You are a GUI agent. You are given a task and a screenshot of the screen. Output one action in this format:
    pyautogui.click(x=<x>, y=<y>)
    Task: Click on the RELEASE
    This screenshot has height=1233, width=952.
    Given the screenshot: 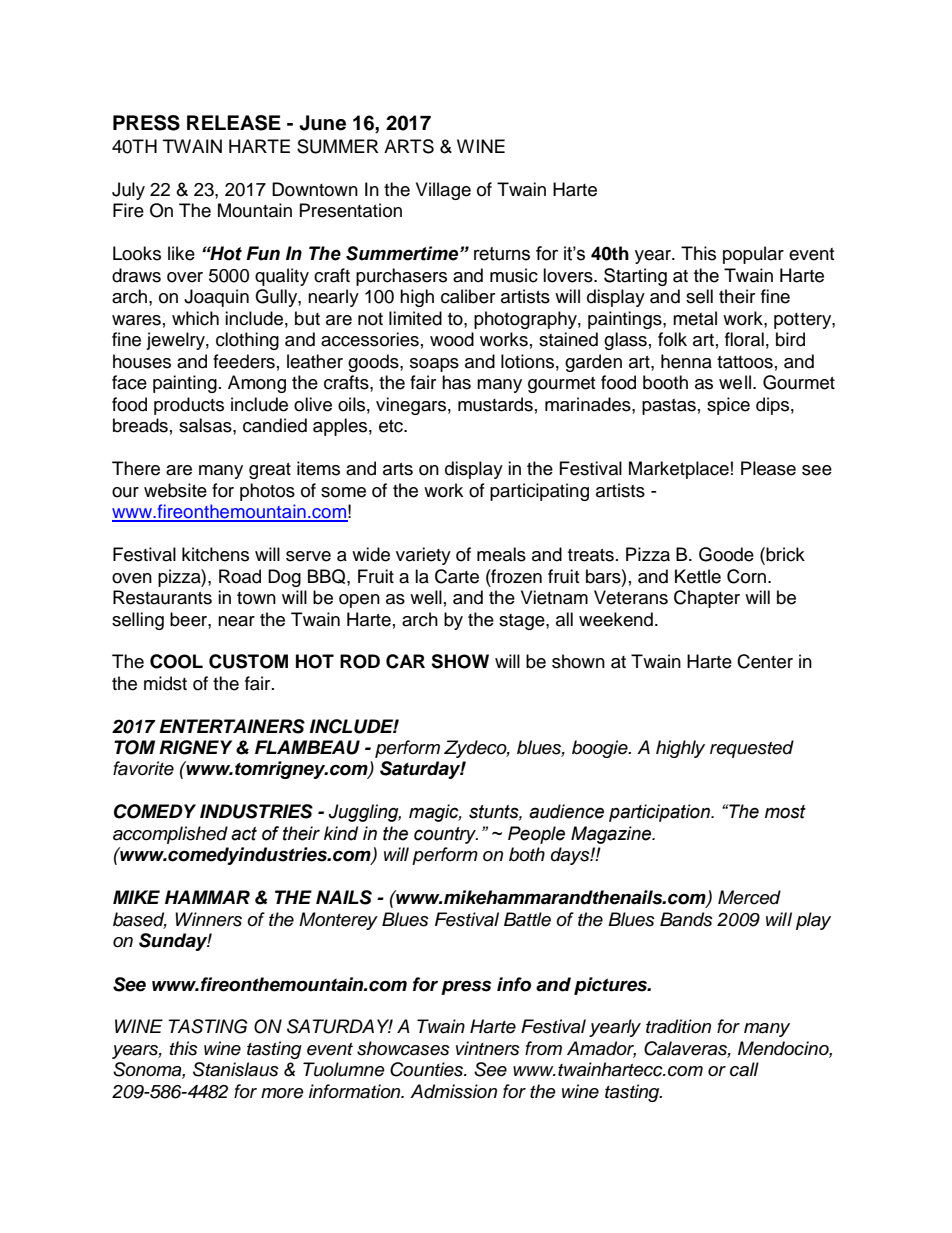 What is the action you would take?
    pyautogui.click(x=234, y=123)
